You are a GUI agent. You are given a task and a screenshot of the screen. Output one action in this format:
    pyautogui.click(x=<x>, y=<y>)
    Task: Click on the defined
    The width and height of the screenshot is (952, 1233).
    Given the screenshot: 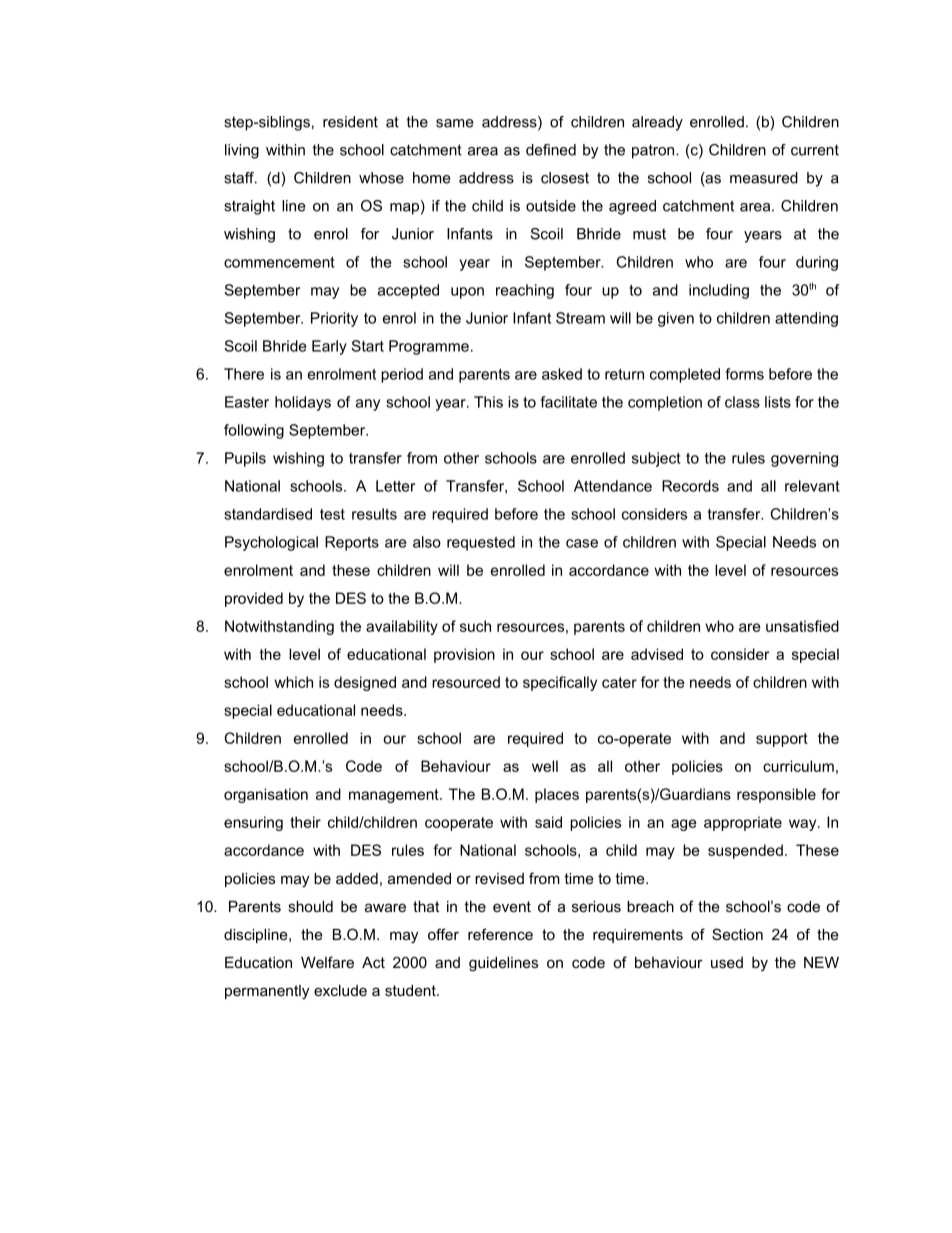 What is the action you would take?
    pyautogui.click(x=551, y=150)
